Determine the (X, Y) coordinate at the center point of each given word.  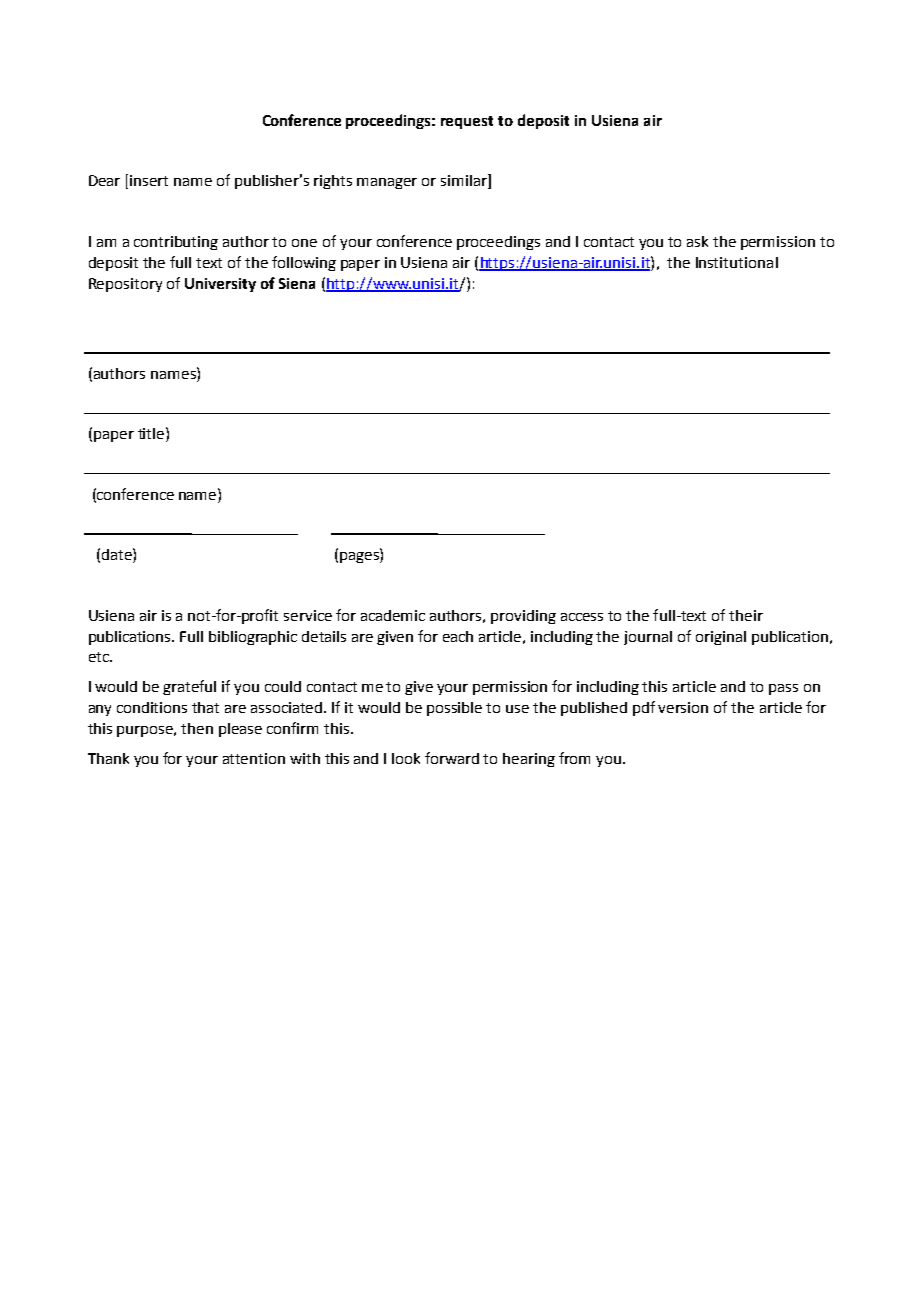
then (197, 728)
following (304, 263)
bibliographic (253, 638)
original (721, 638)
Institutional (737, 262)
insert (149, 180)
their (746, 615)
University (220, 285)
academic (393, 615)
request (467, 122)
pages (360, 557)
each (458, 636)
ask (697, 241)
